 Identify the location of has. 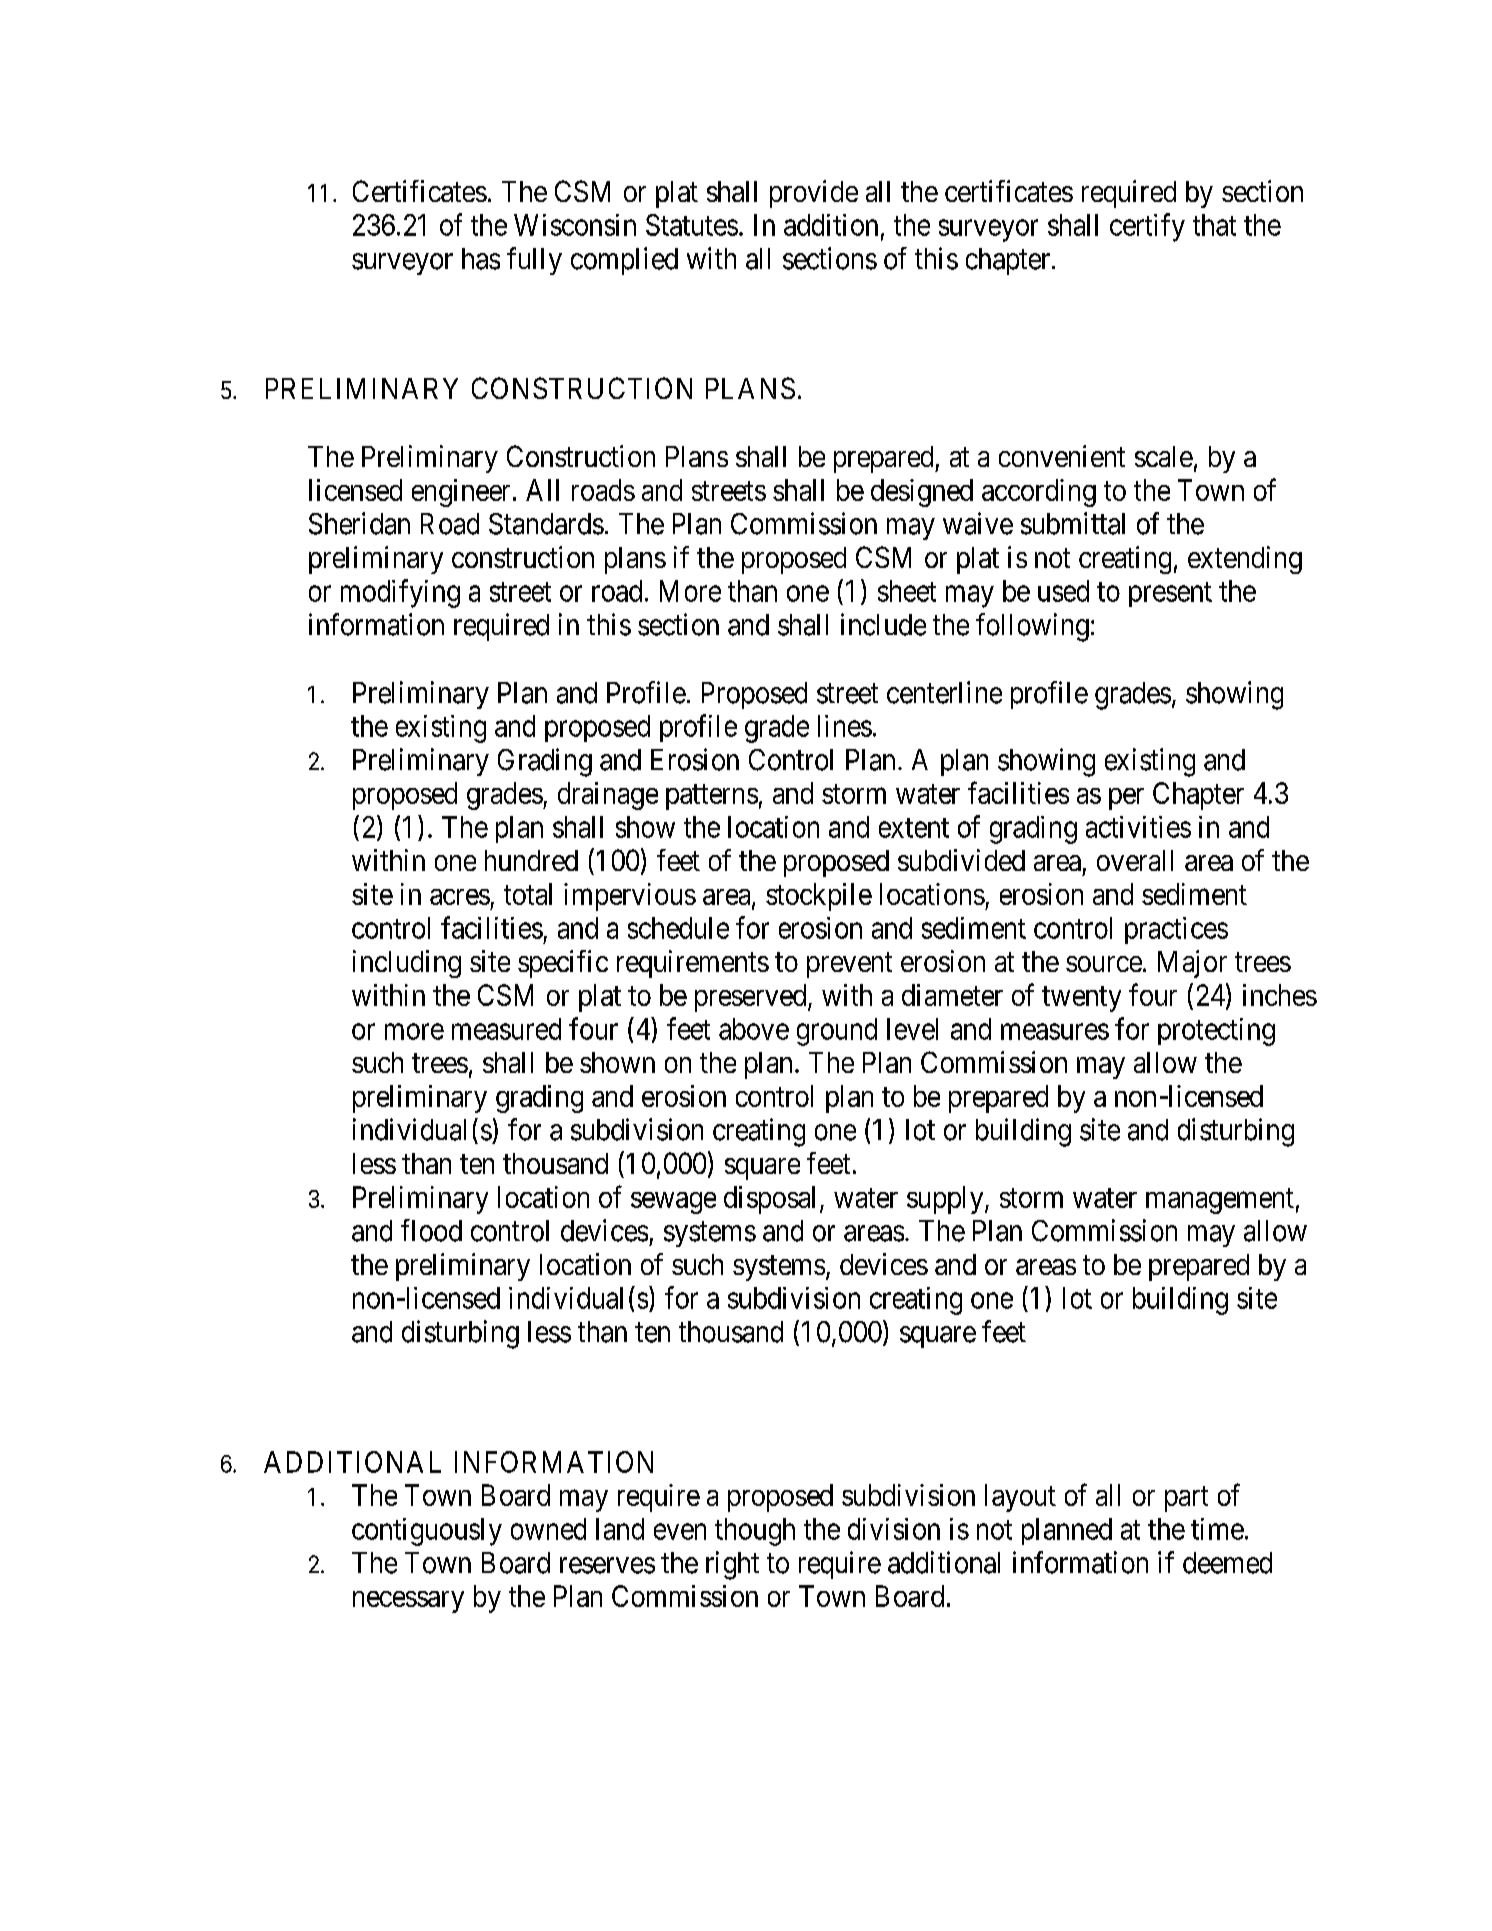
(481, 259).
